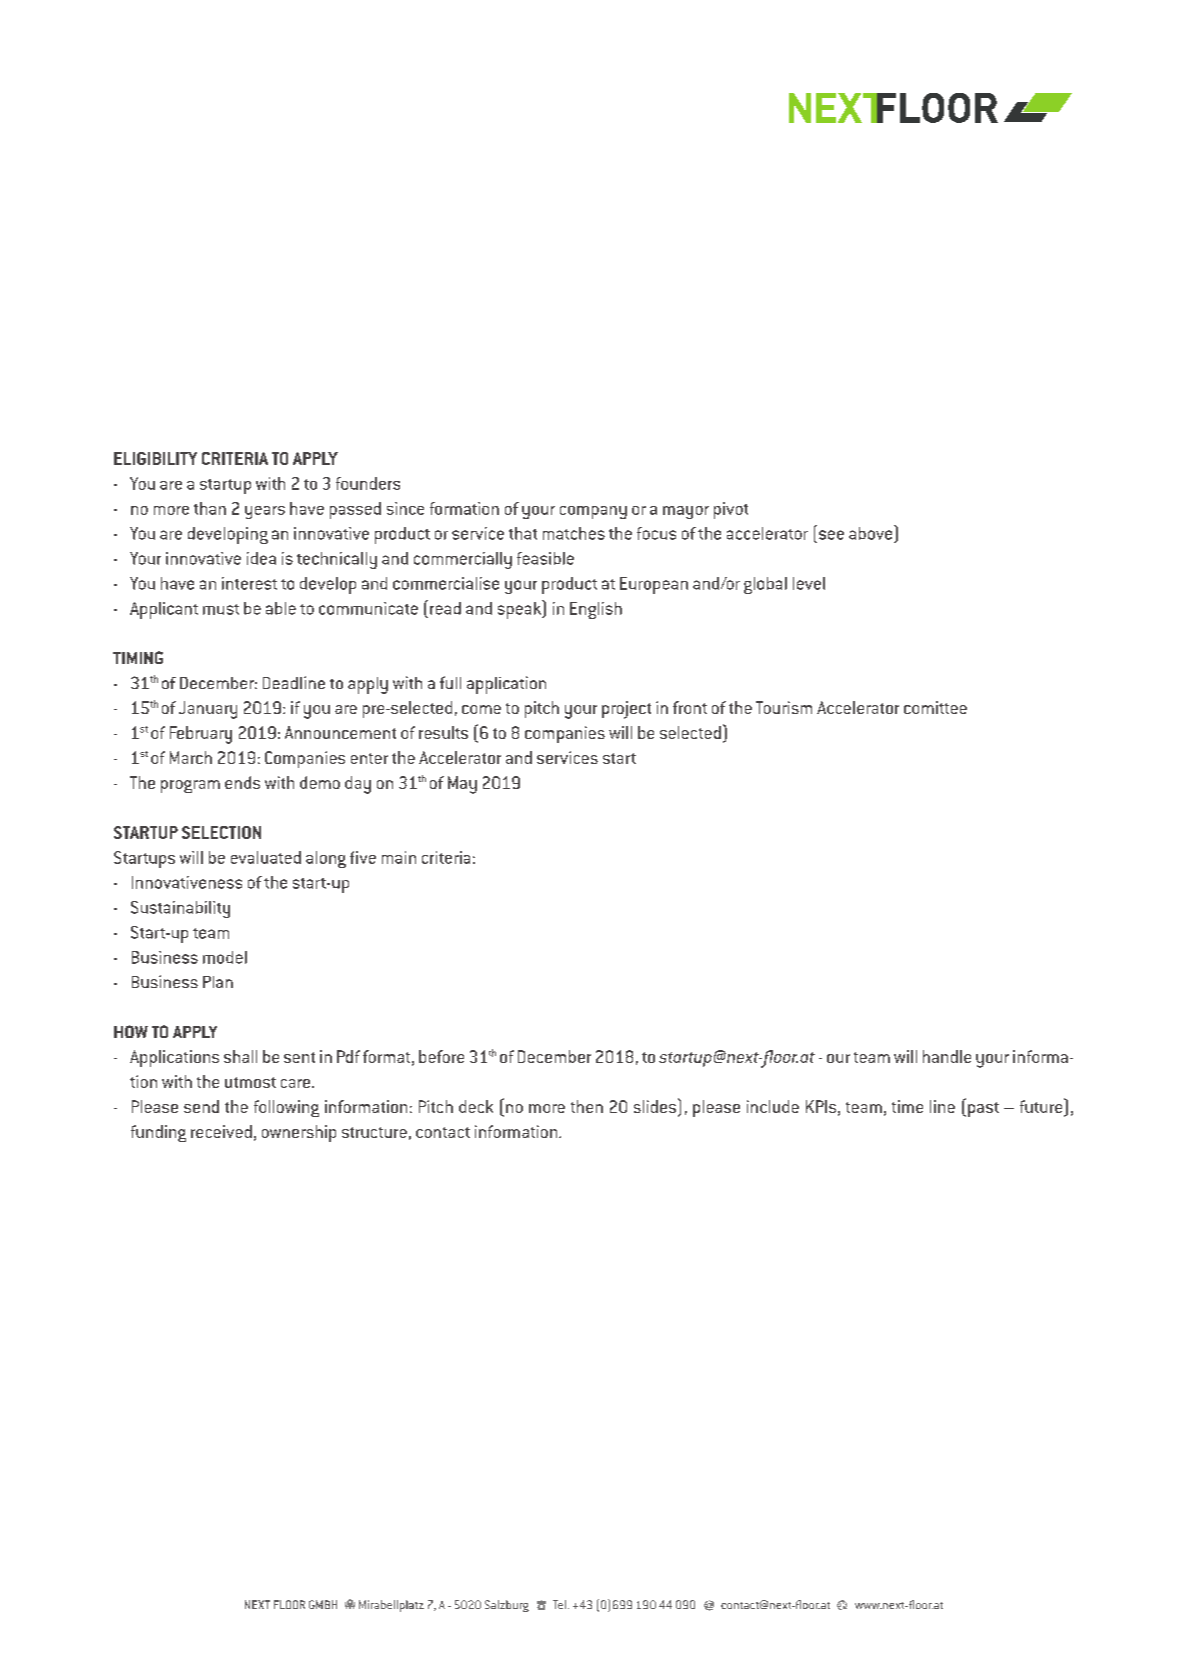 This screenshot has width=1187, height=1679. I want to click on than, so click(210, 508).
